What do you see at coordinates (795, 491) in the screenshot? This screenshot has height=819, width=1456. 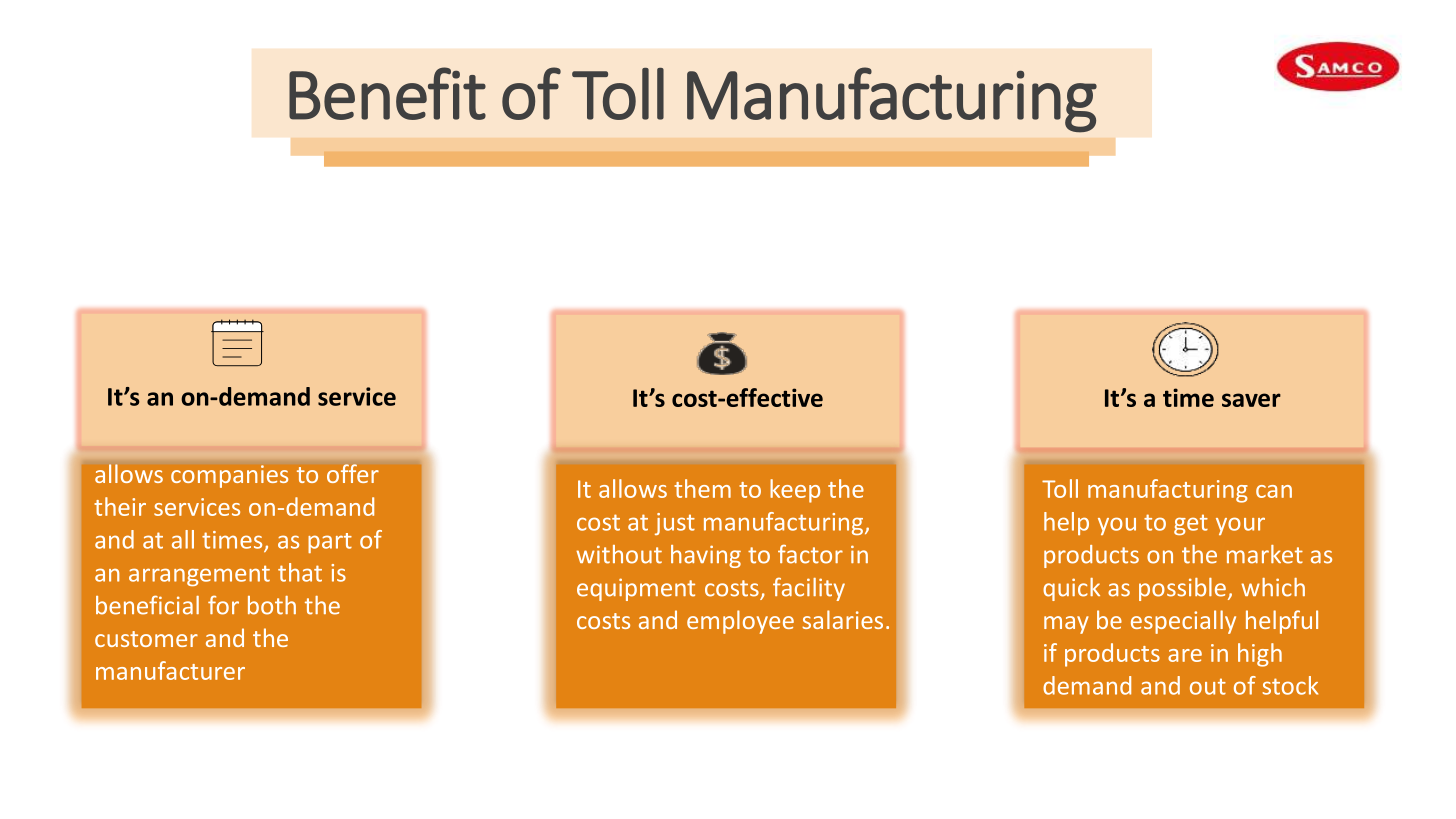 I see `keep` at bounding box center [795, 491].
